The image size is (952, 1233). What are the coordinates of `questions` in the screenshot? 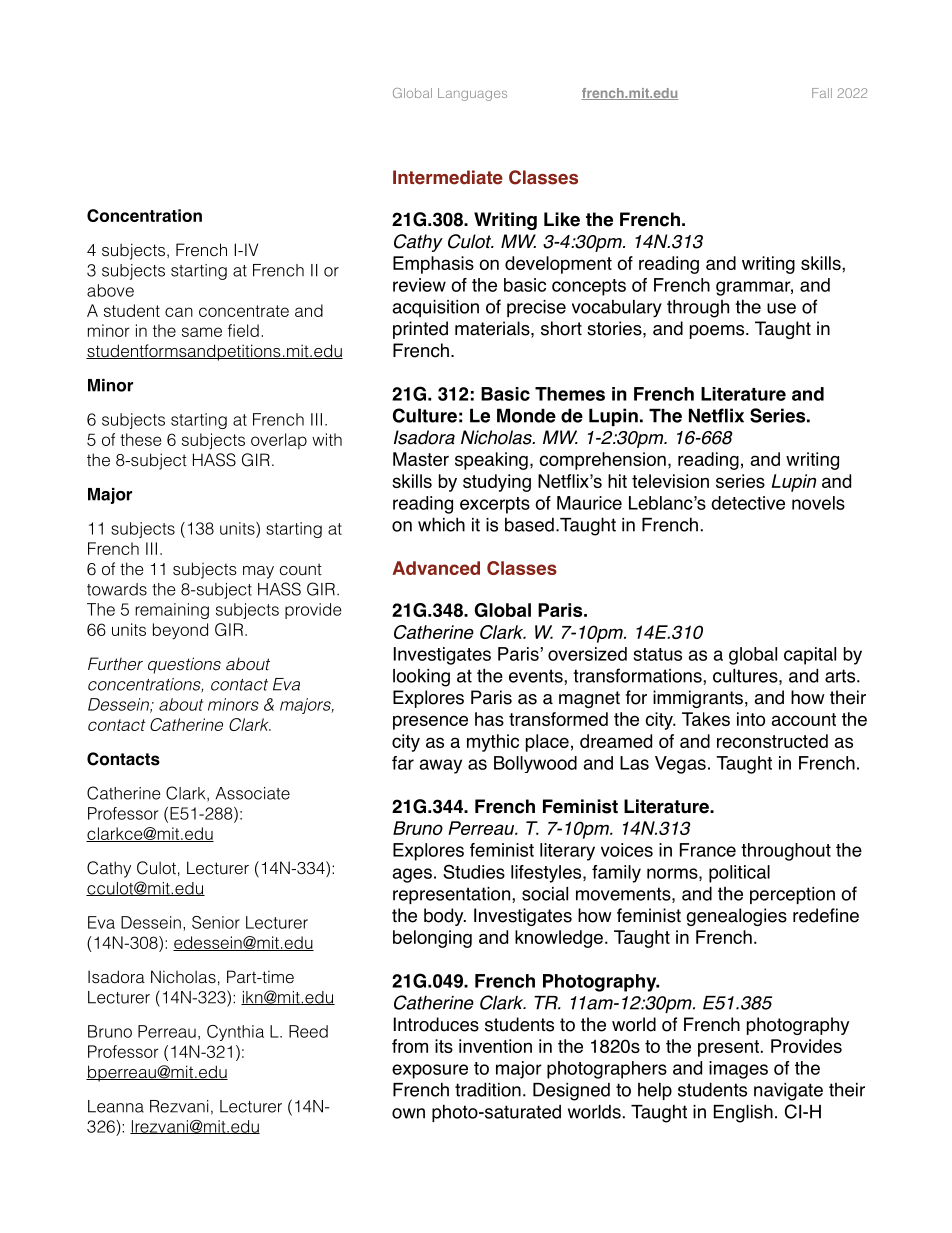 It's located at (184, 665).
